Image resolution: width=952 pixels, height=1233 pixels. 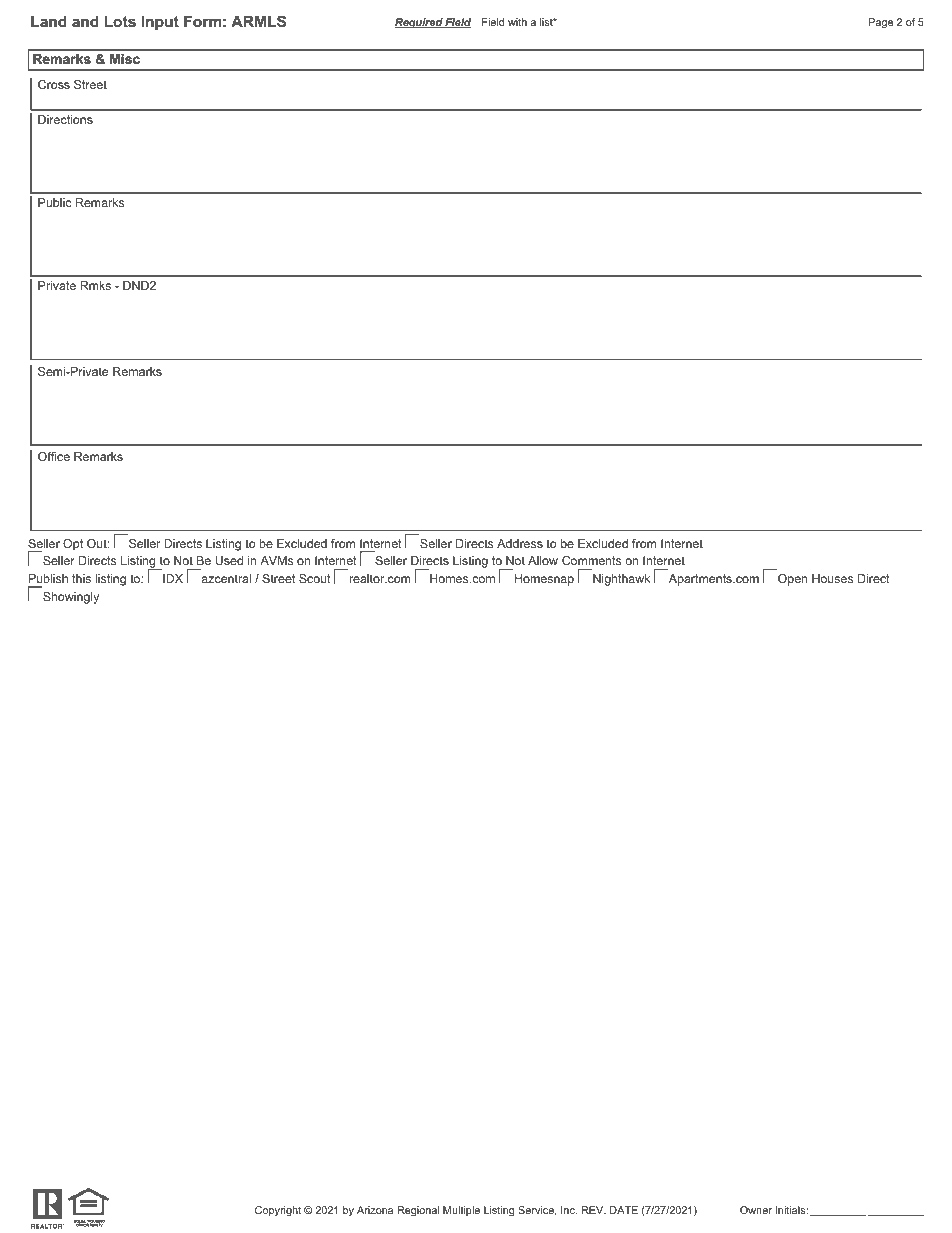 What do you see at coordinates (125, 59) in the screenshot?
I see `Misc` at bounding box center [125, 59].
